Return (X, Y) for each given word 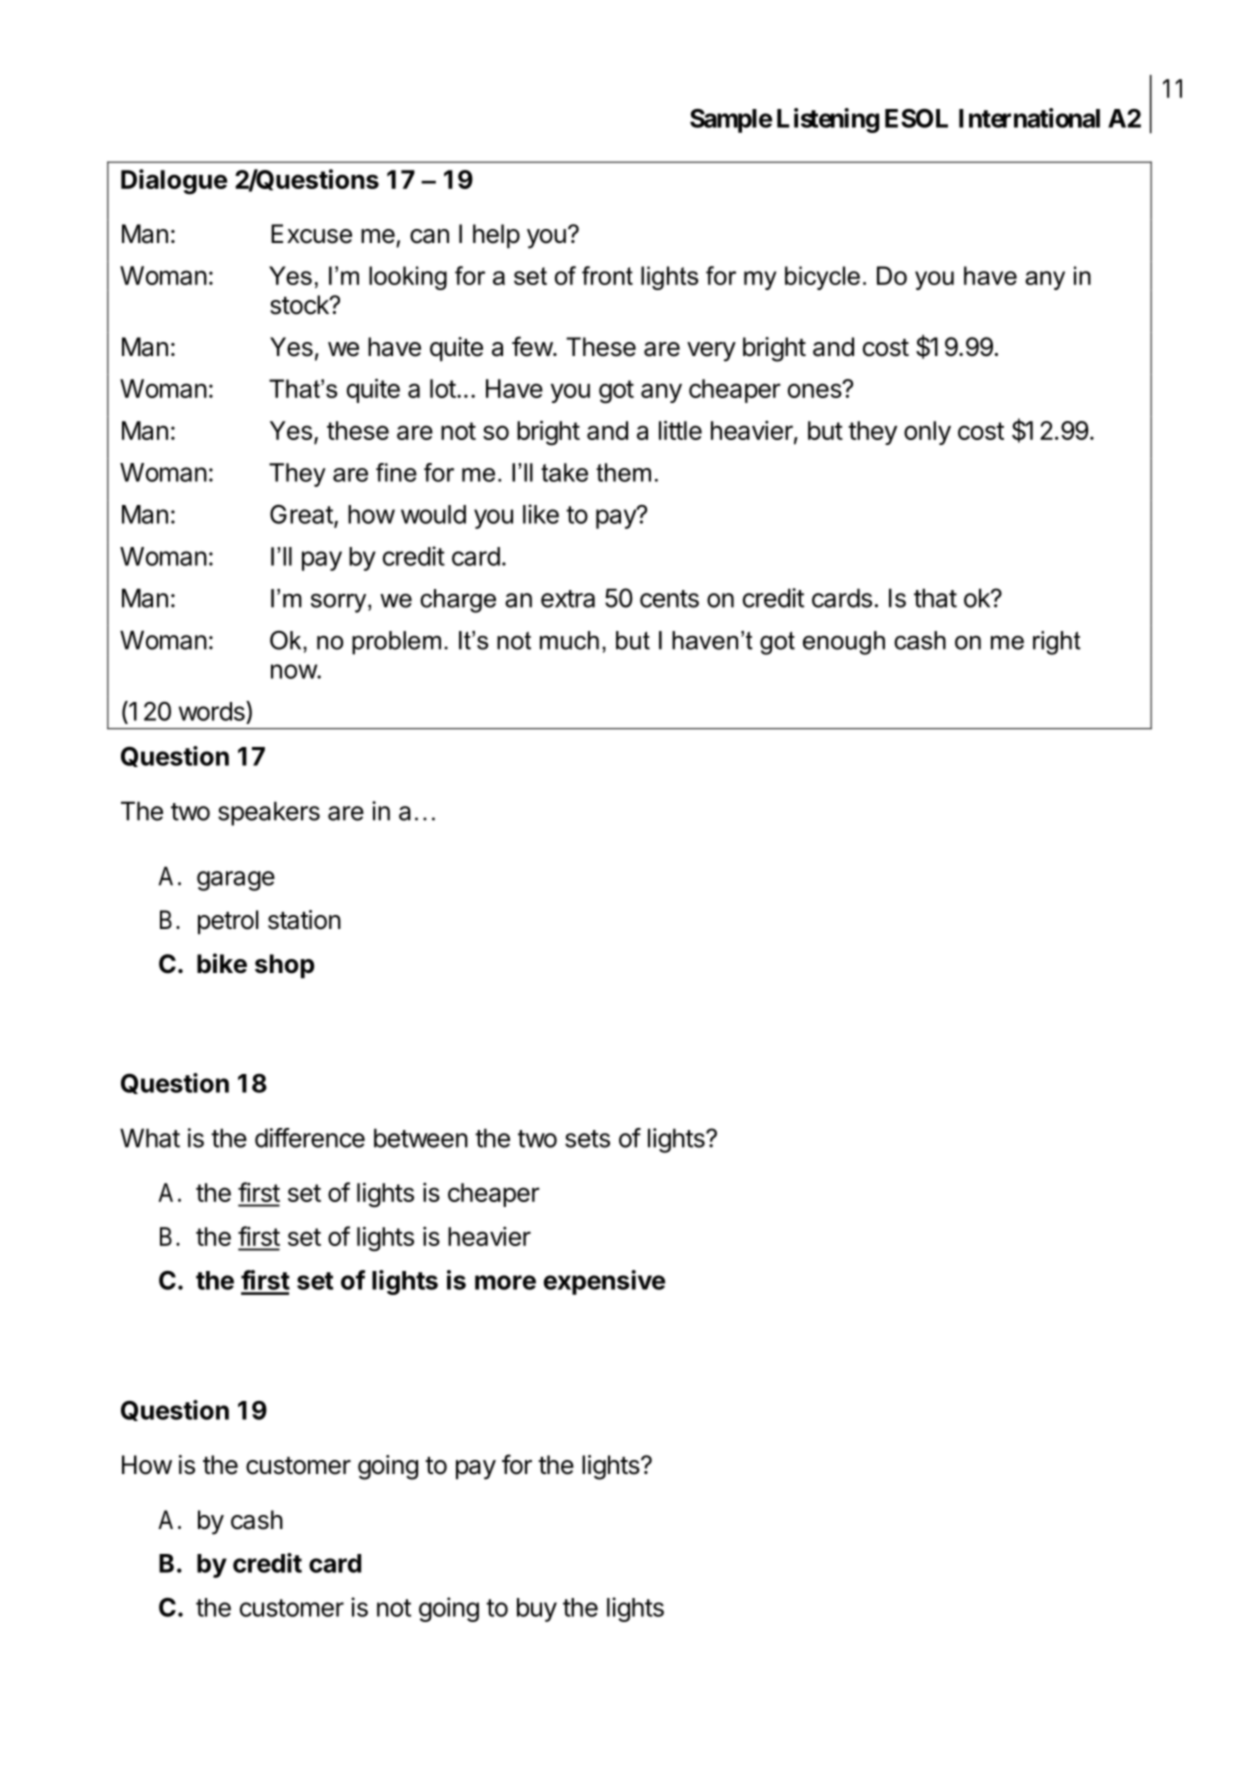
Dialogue (174, 182)
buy (537, 1610)
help (496, 236)
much (569, 640)
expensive (604, 1282)
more (505, 1282)
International (1029, 118)
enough (844, 643)
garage (236, 881)
